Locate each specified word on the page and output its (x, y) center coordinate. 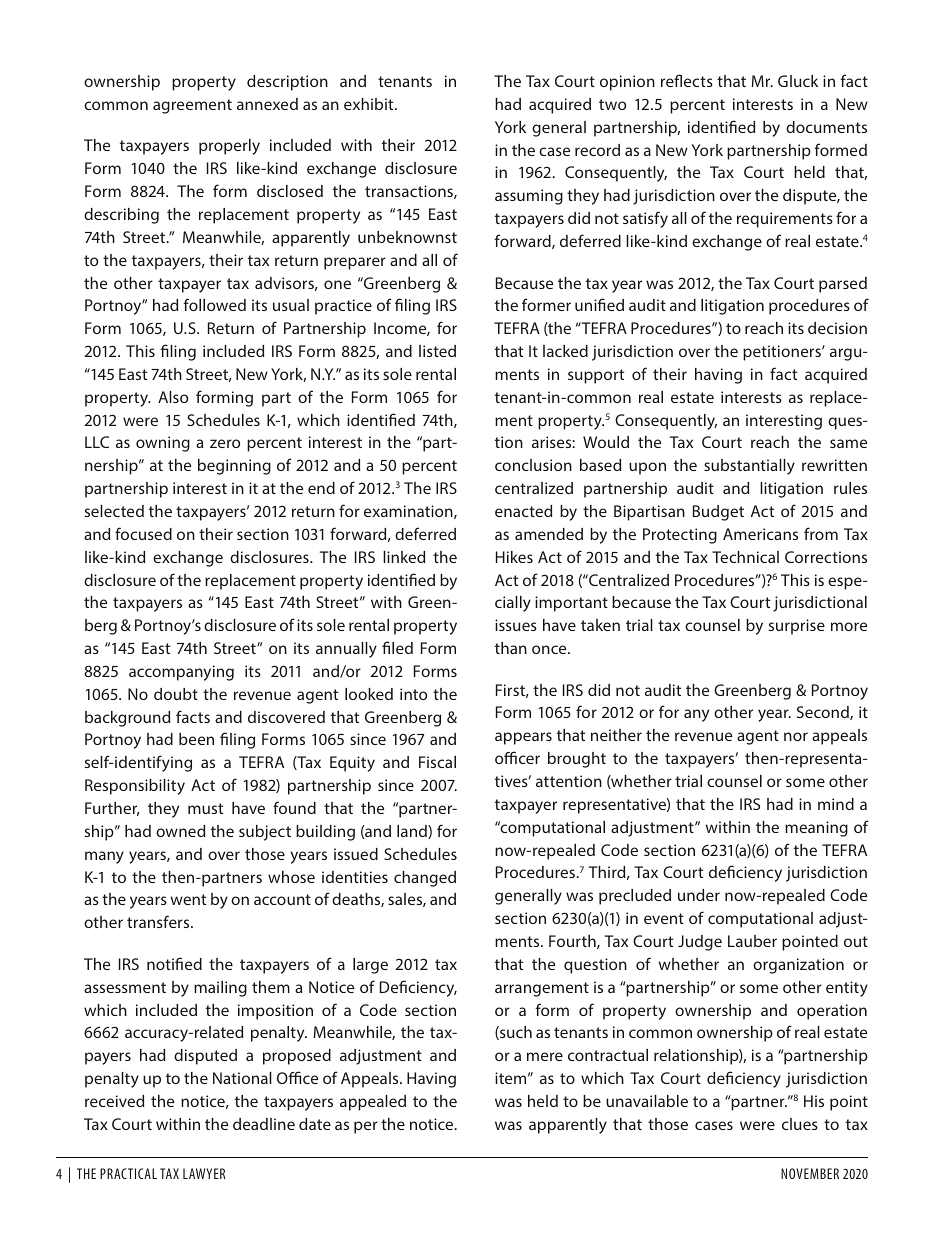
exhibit (370, 104)
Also (173, 397)
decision (837, 328)
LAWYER (204, 1173)
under (699, 895)
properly (229, 147)
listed (437, 351)
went (188, 899)
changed (425, 879)
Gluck (798, 81)
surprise (797, 627)
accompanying (181, 673)
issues (516, 625)
